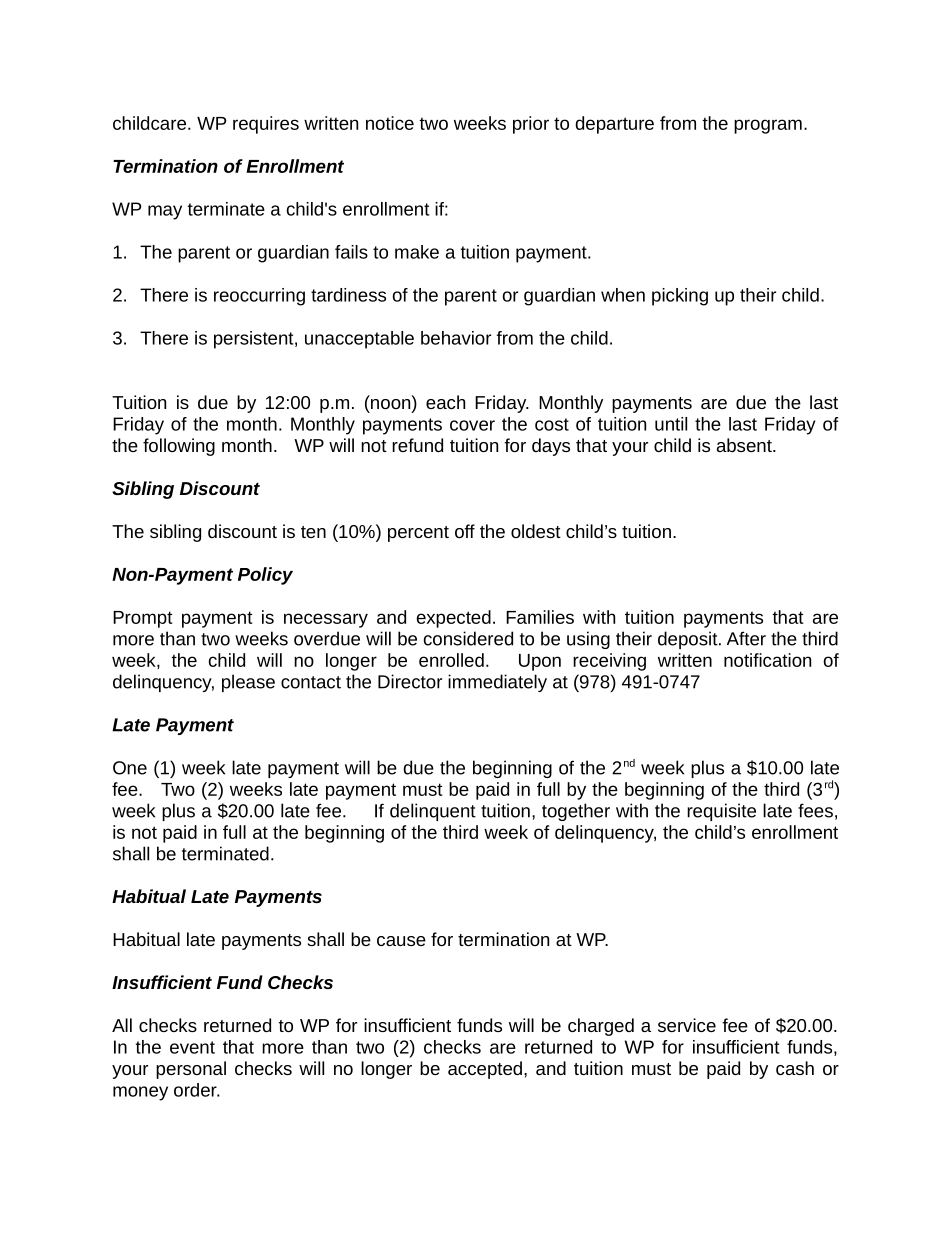 The width and height of the screenshot is (952, 1233). What do you see at coordinates (191, 1070) in the screenshot?
I see `personal` at bounding box center [191, 1070].
